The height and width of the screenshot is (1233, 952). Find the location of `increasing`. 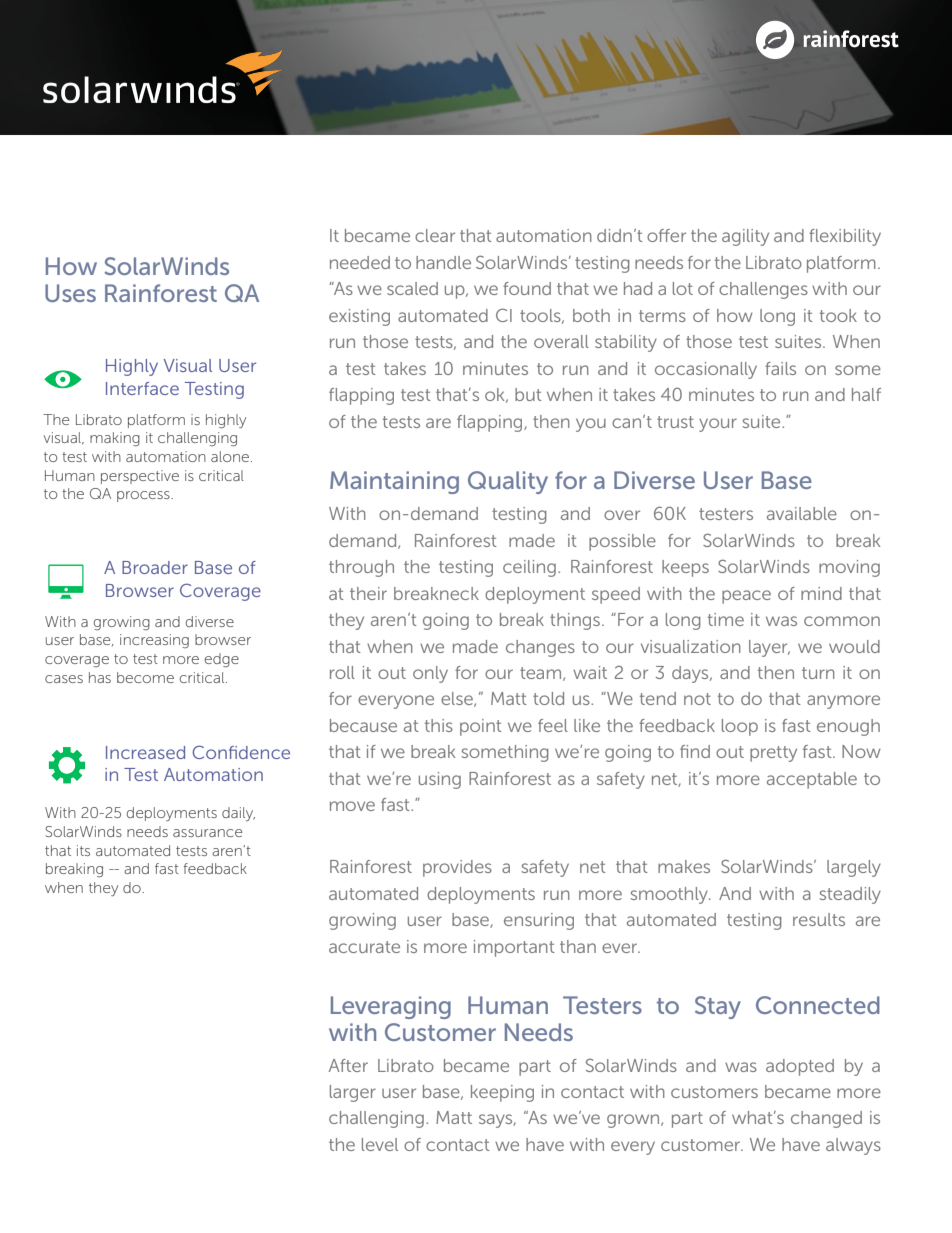

increasing is located at coordinates (154, 641).
